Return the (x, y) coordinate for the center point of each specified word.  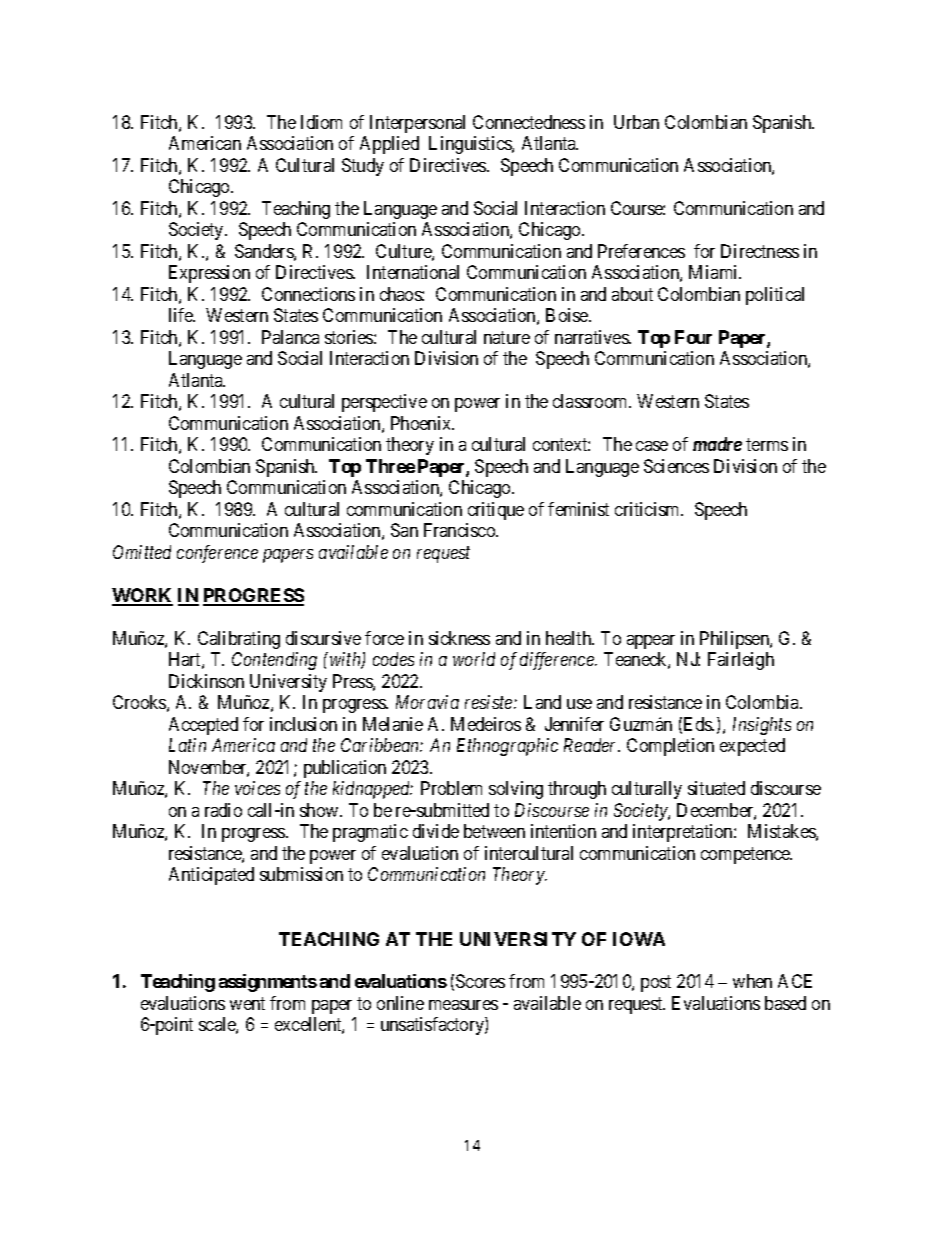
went (247, 1003)
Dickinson (206, 681)
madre (717, 444)
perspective (384, 403)
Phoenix (422, 423)
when (752, 981)
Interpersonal (417, 124)
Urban (636, 122)
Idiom (321, 122)
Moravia (427, 702)
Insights (762, 726)
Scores (480, 981)
